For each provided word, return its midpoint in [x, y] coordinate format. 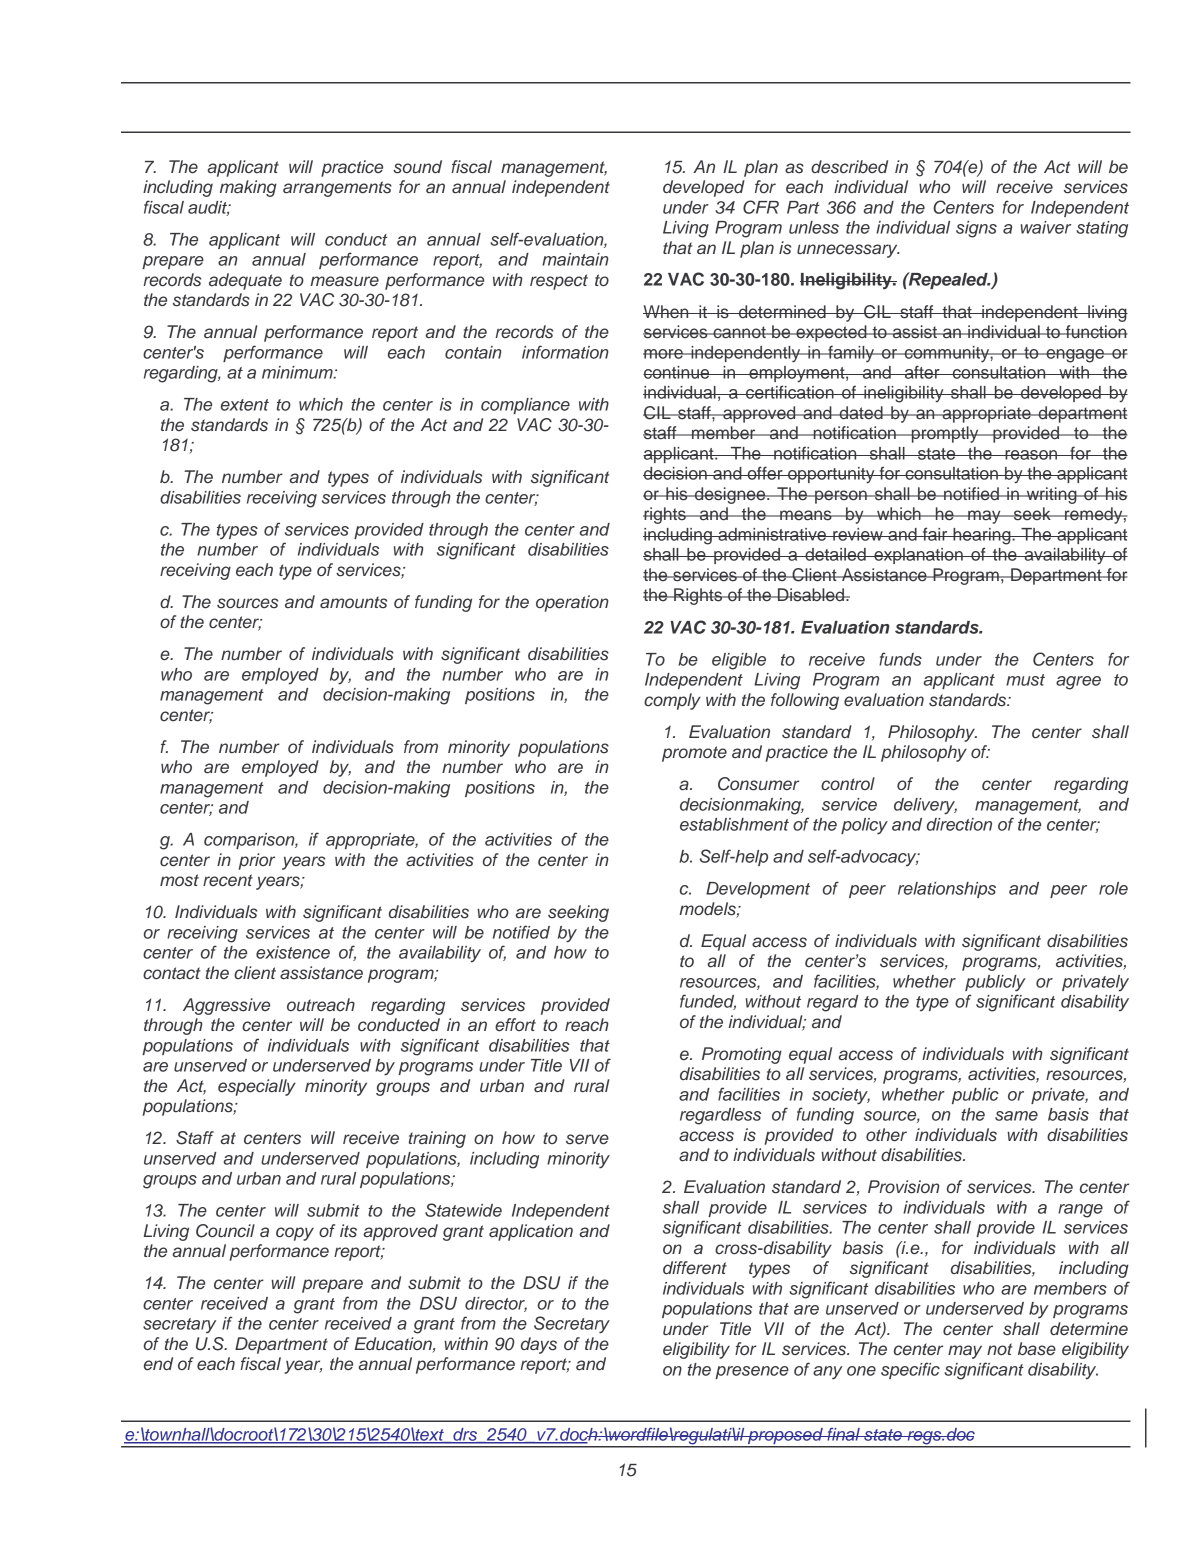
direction [959, 824]
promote [694, 754]
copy [295, 1234]
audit [209, 208]
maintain [575, 259]
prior [256, 861]
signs [976, 229]
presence [752, 1372]
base [1037, 1349]
